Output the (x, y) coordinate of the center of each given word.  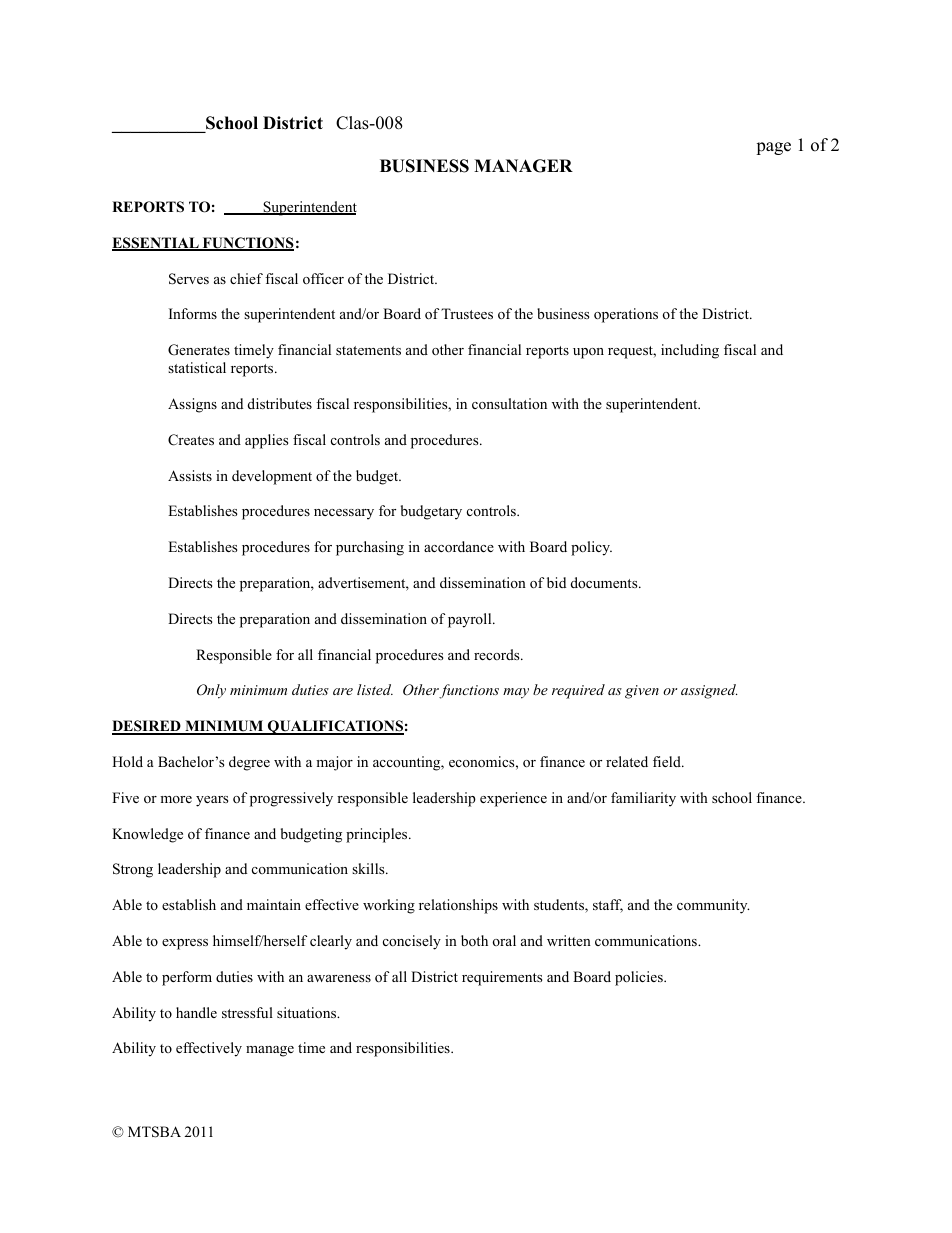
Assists (190, 475)
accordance (459, 547)
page (773, 148)
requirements (502, 978)
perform (187, 978)
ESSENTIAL (156, 244)
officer (323, 278)
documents (605, 582)
